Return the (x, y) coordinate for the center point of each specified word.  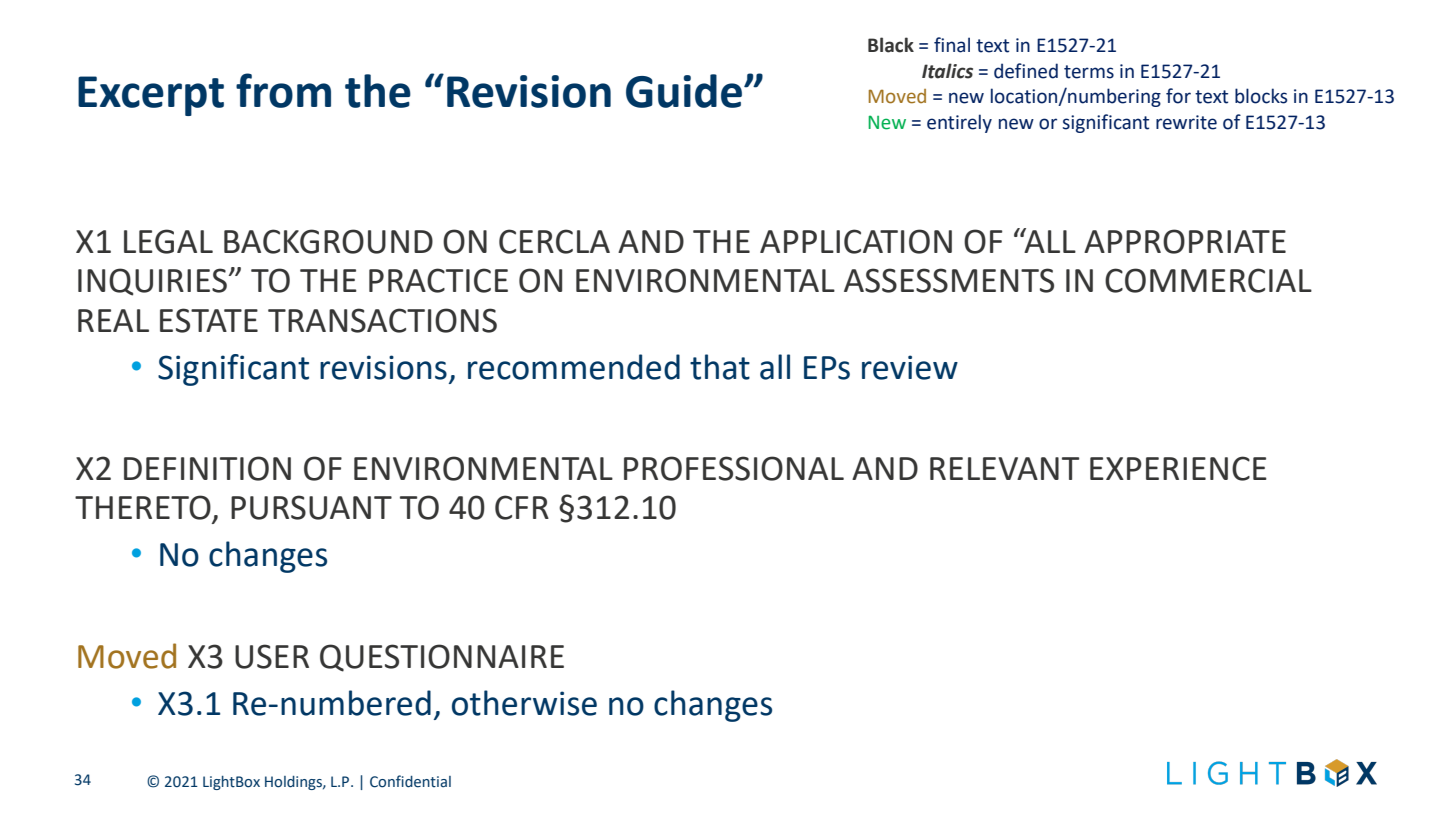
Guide (684, 91)
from (283, 90)
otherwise (524, 703)
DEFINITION (207, 468)
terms (1089, 72)
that (720, 367)
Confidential (410, 781)
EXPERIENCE (1178, 468)
